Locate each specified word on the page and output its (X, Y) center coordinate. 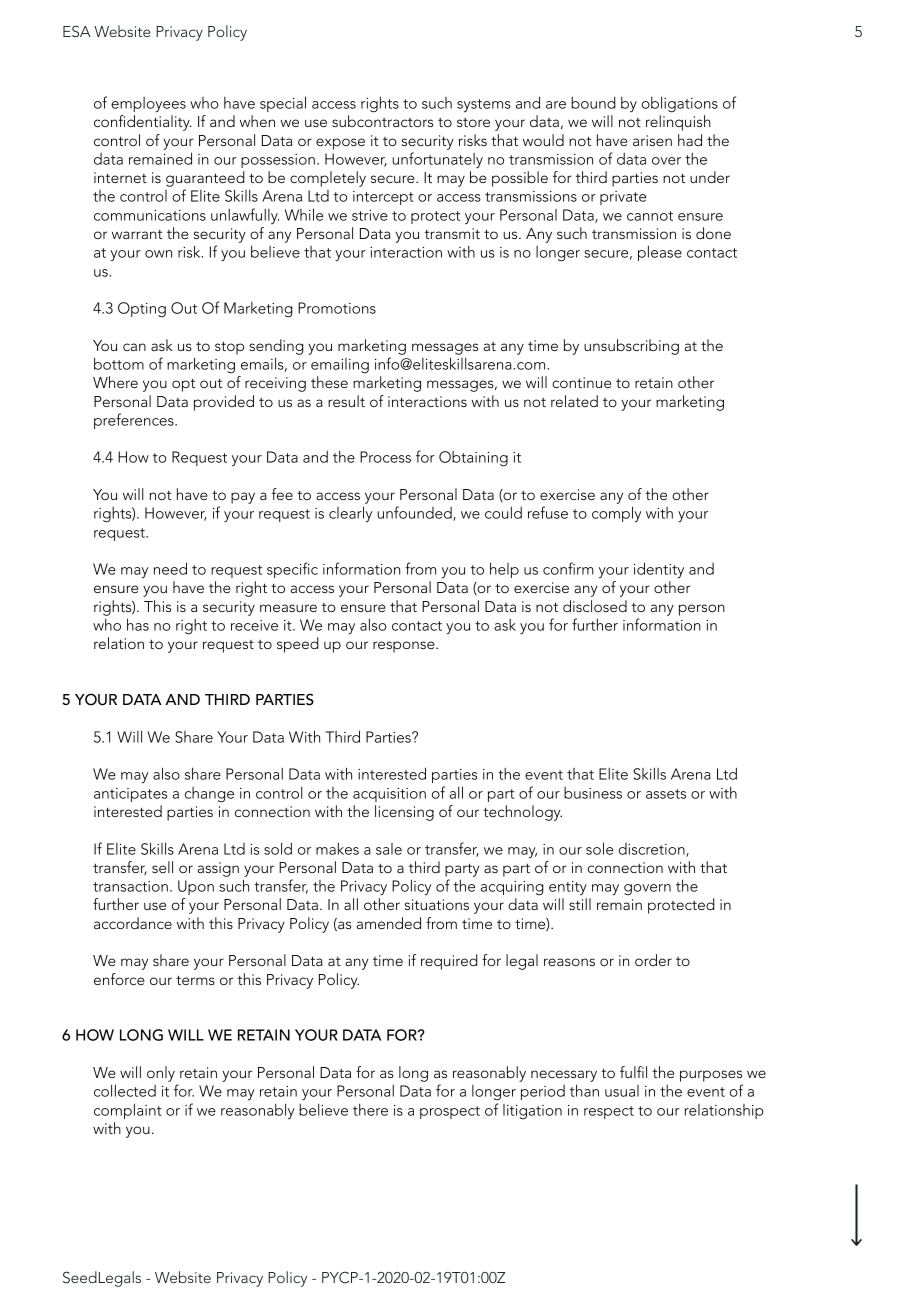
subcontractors (382, 121)
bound (593, 103)
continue (581, 382)
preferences (135, 421)
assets (666, 794)
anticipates (130, 795)
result (346, 401)
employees (148, 105)
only (161, 1074)
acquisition (389, 795)
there (370, 1110)
